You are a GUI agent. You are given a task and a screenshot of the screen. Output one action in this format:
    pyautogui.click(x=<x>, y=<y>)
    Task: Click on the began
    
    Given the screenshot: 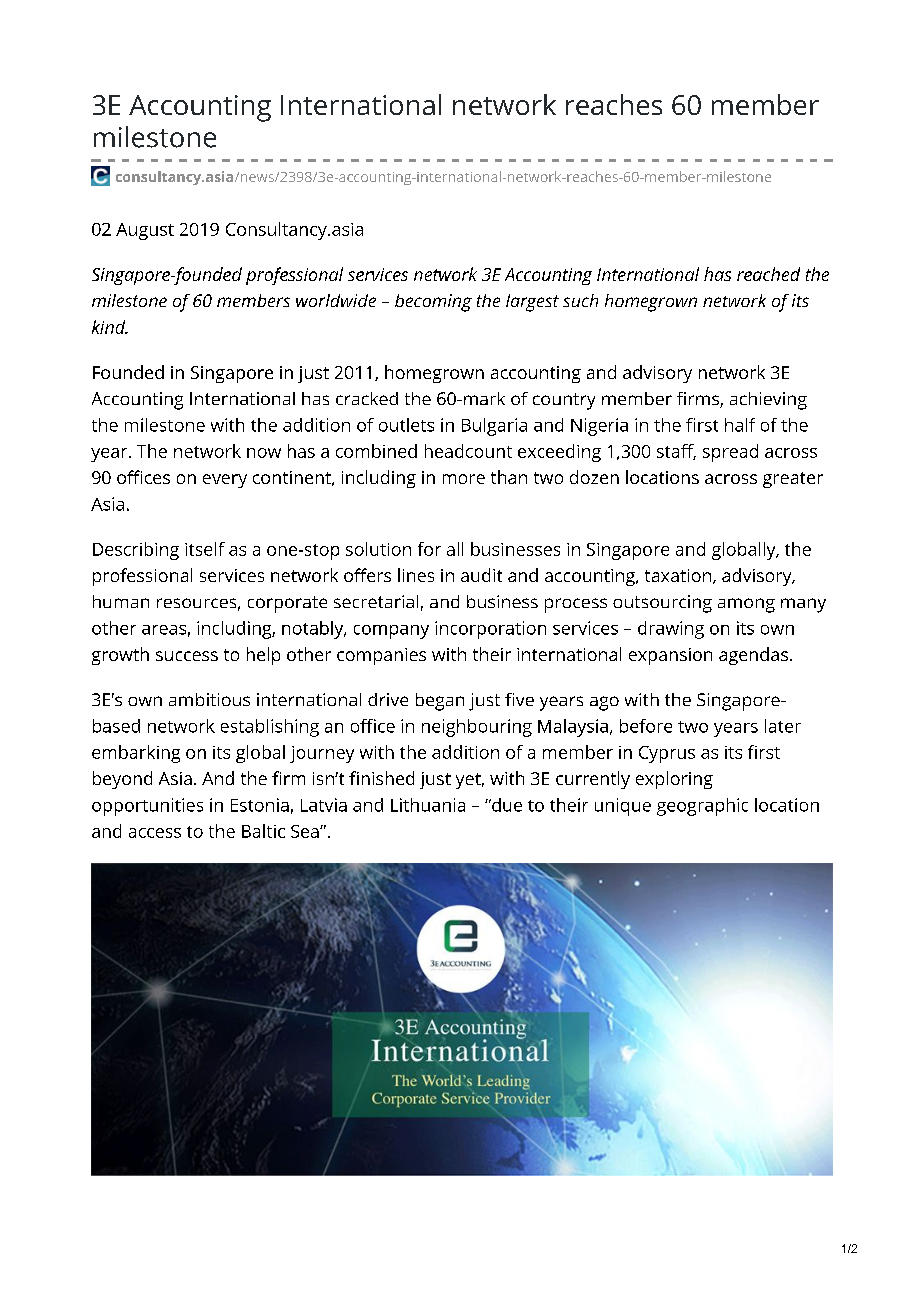 What is the action you would take?
    pyautogui.click(x=440, y=702)
